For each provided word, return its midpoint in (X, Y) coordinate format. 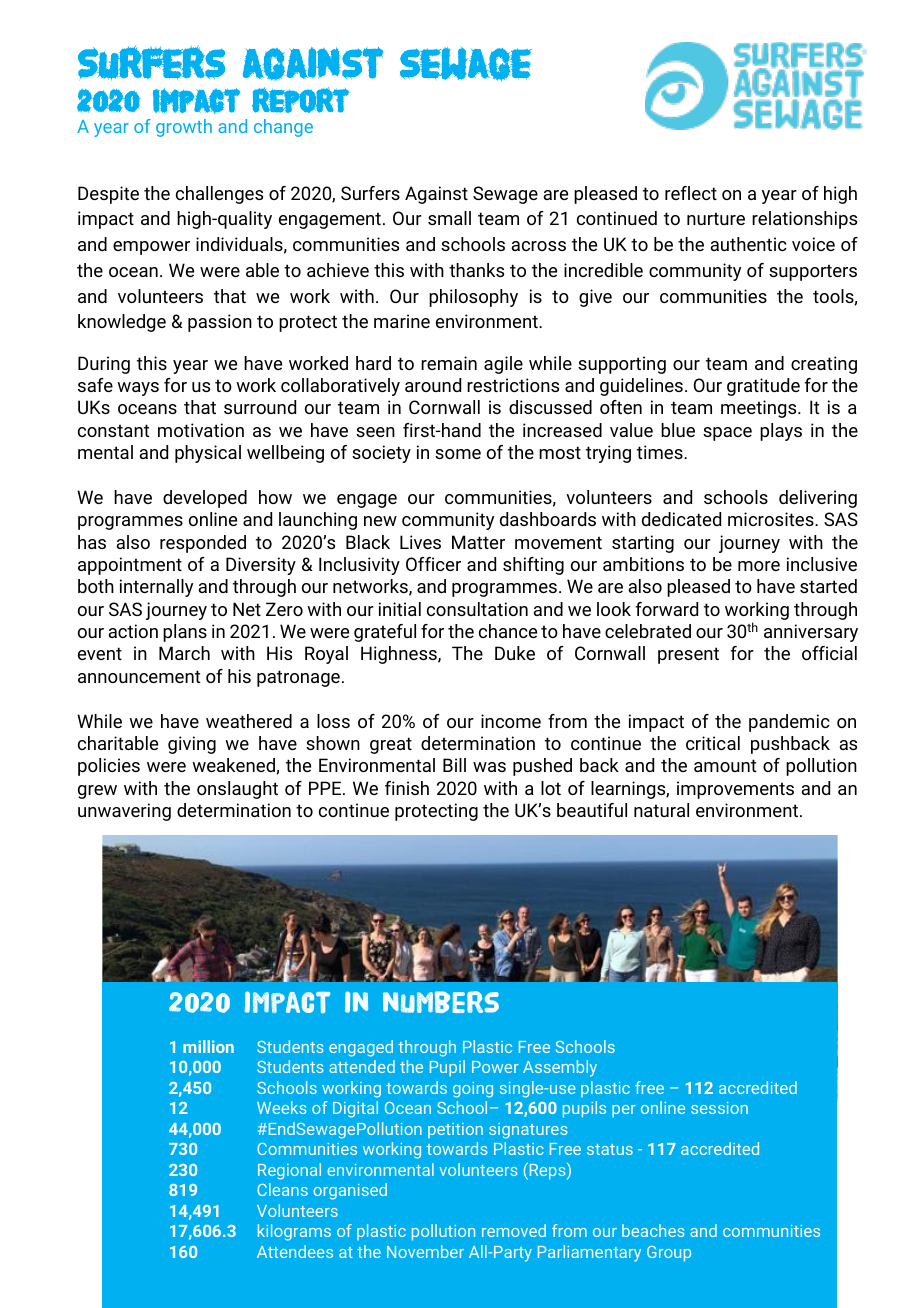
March (184, 653)
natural (661, 810)
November (425, 1251)
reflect (691, 193)
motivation (201, 430)
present (688, 655)
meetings (760, 409)
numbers (441, 1002)
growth (184, 128)
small (449, 218)
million (208, 1046)
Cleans (282, 1189)
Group (669, 1254)
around (433, 385)
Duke (515, 653)
